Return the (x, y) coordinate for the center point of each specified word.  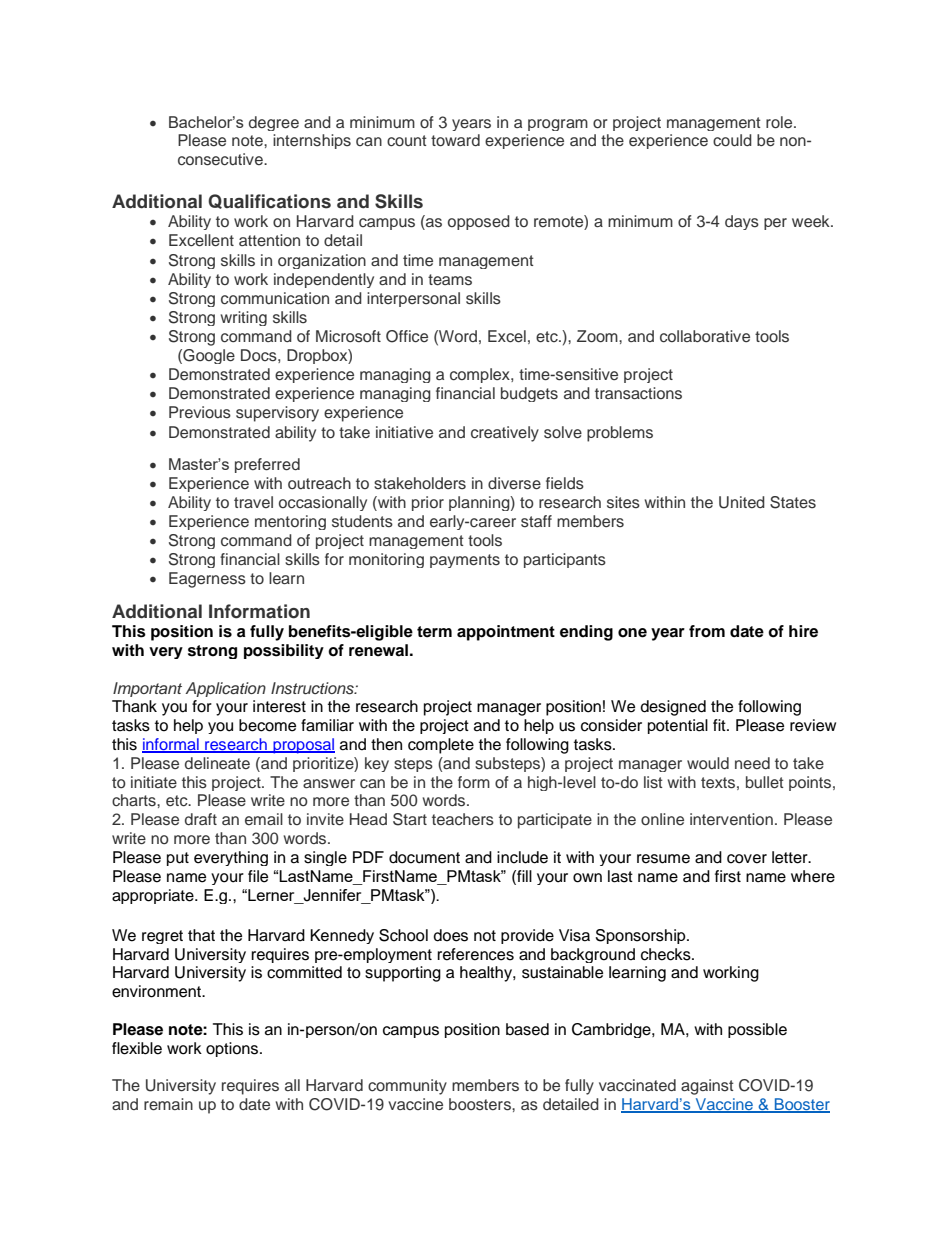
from (707, 631)
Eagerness (207, 580)
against (707, 1087)
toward (455, 140)
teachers (463, 819)
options (233, 1049)
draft (201, 819)
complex (481, 375)
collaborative (705, 336)
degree (274, 123)
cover (747, 859)
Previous (200, 412)
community (407, 1087)
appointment (506, 633)
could (732, 140)
